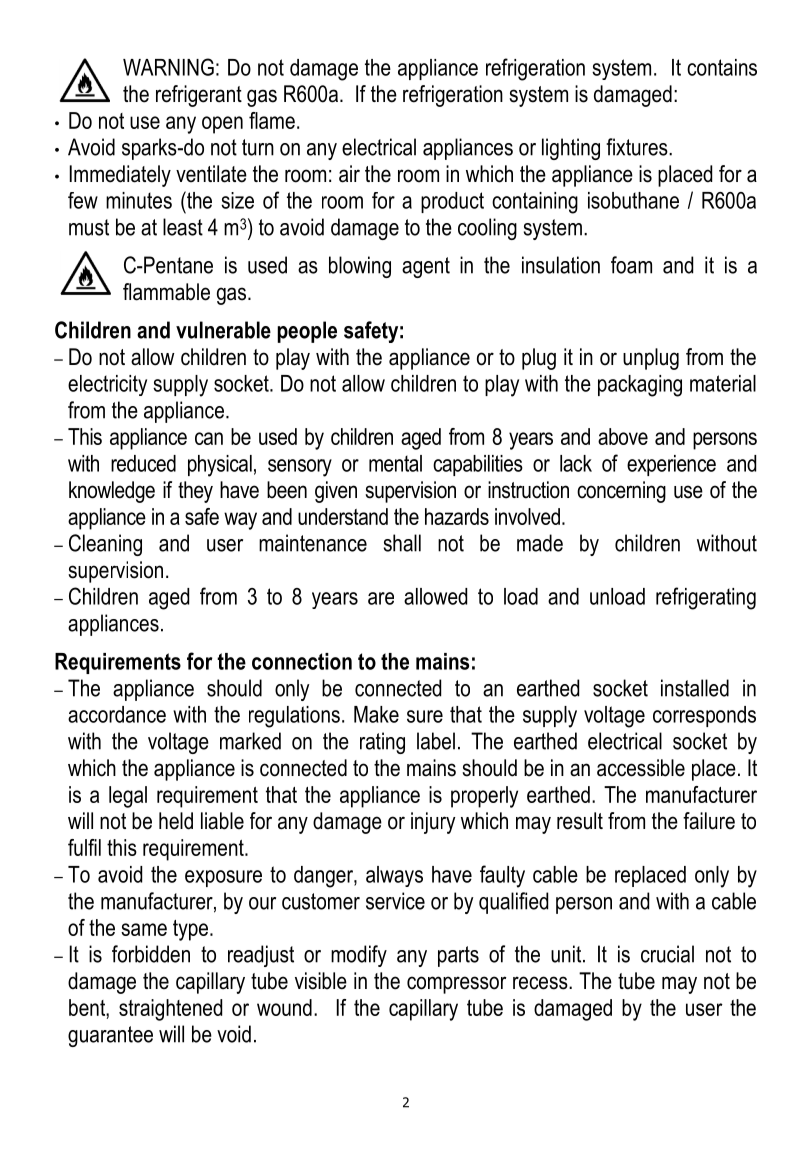  I want to click on Cleaning, so click(105, 545).
